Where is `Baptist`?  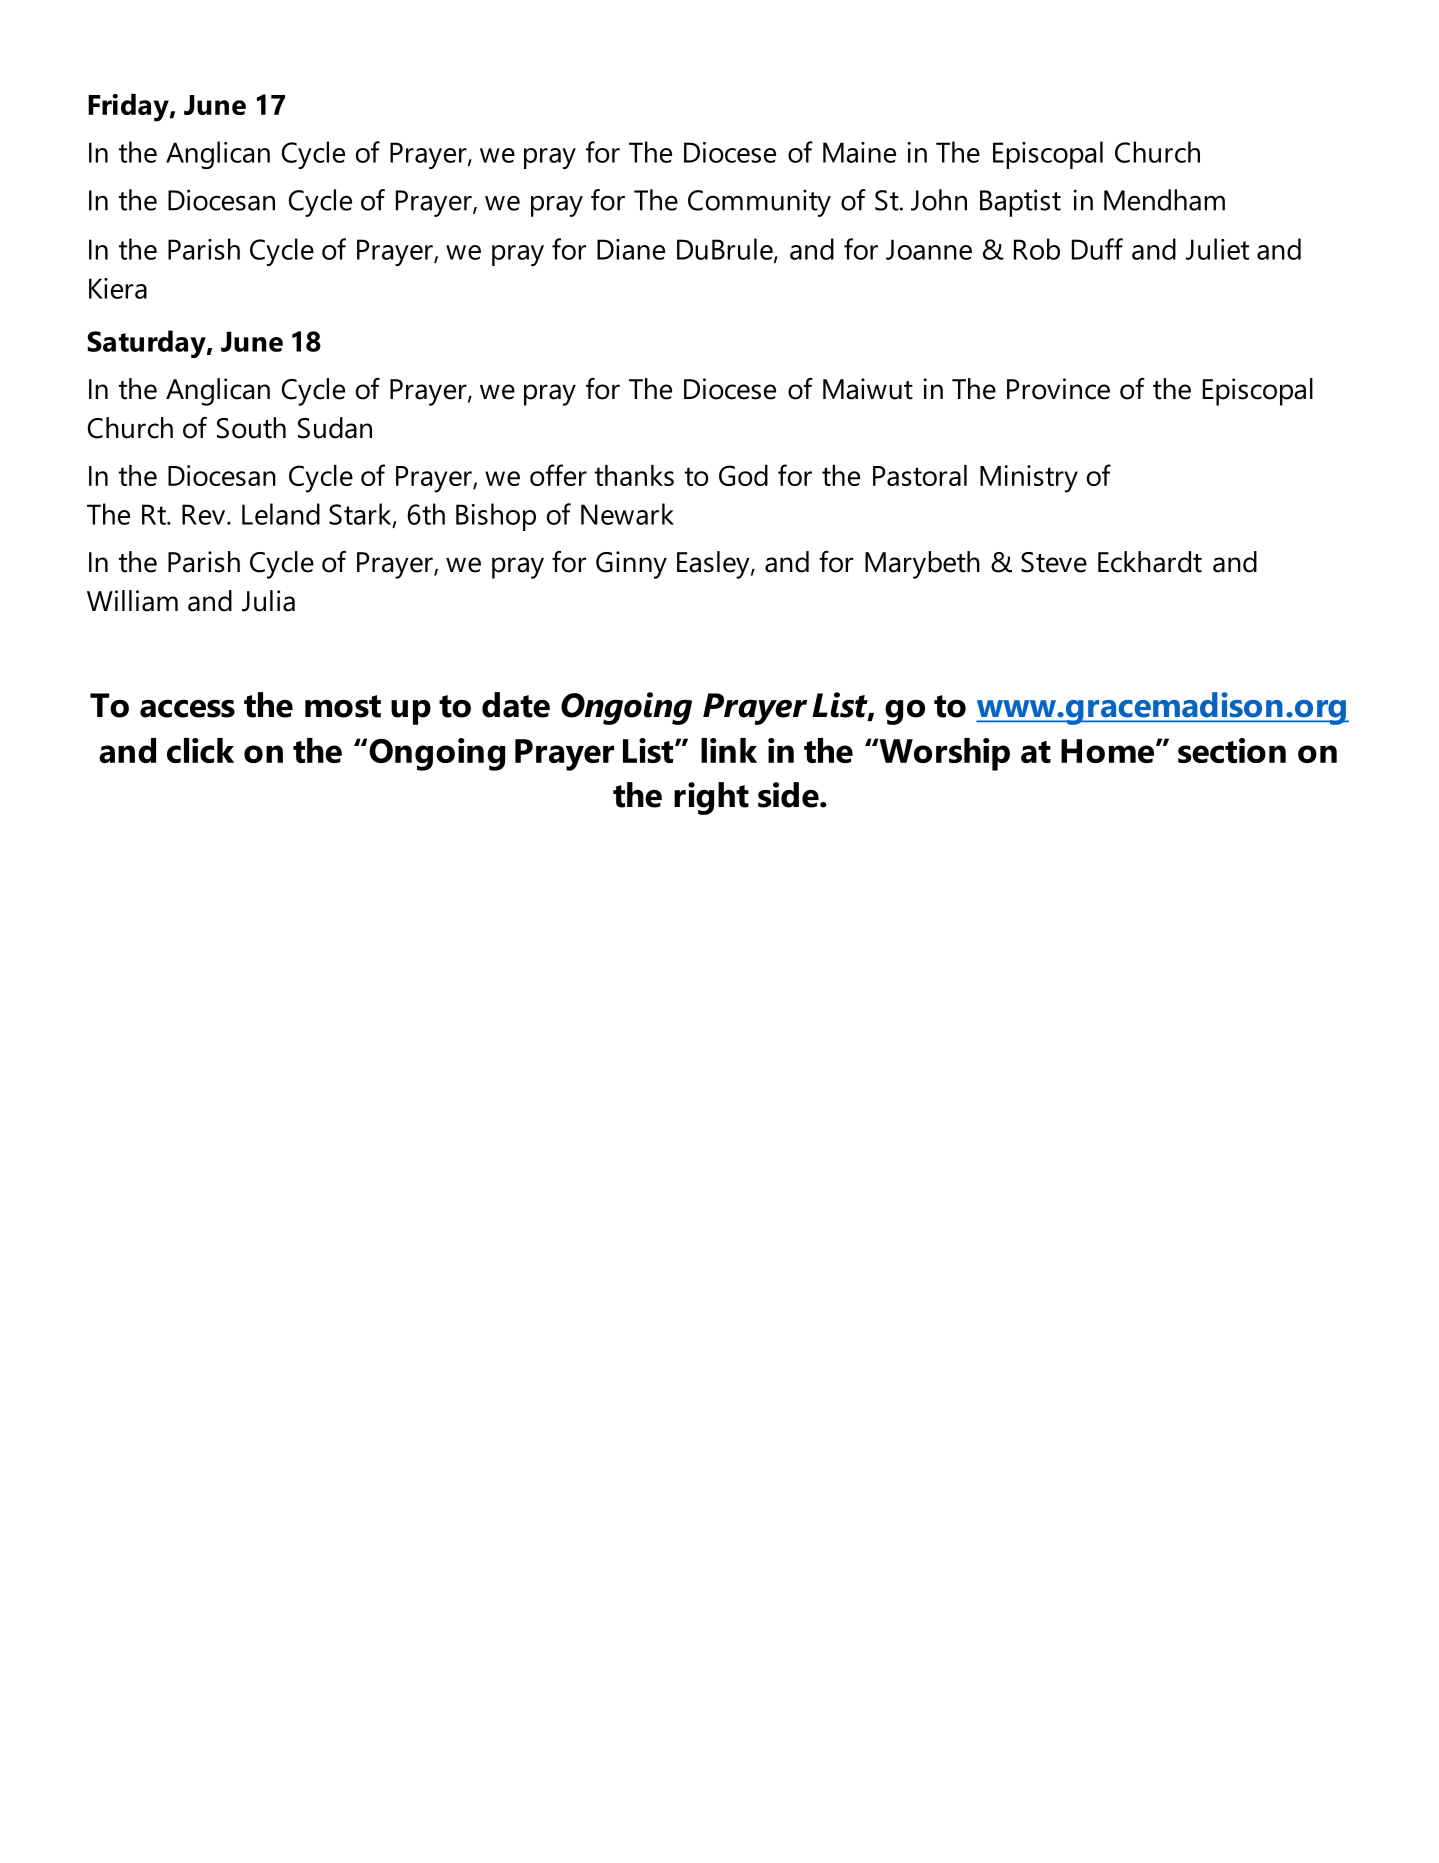
Baptist is located at coordinates (1020, 203).
